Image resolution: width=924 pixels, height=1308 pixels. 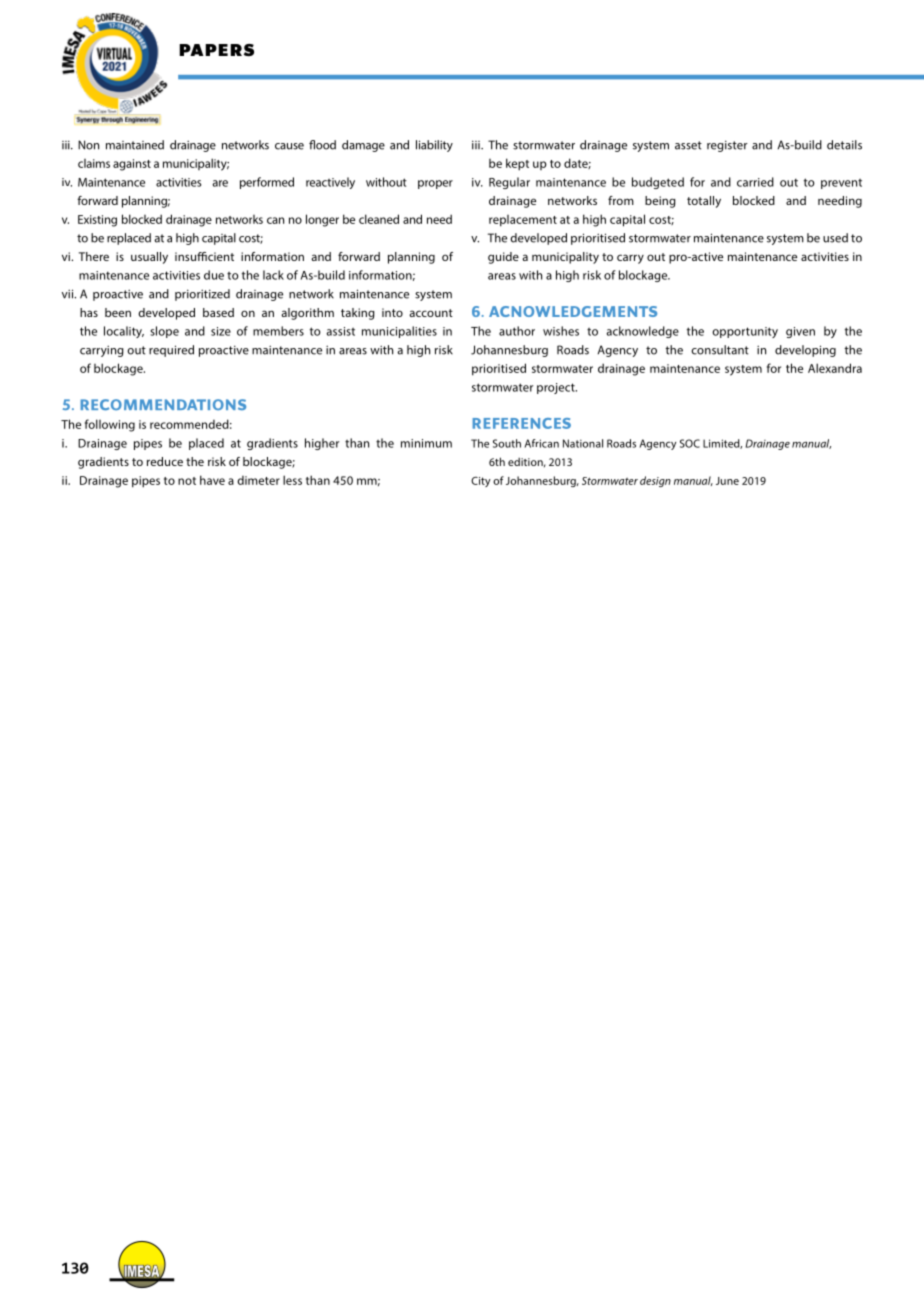 What do you see at coordinates (503, 258) in the screenshot?
I see `guide` at bounding box center [503, 258].
